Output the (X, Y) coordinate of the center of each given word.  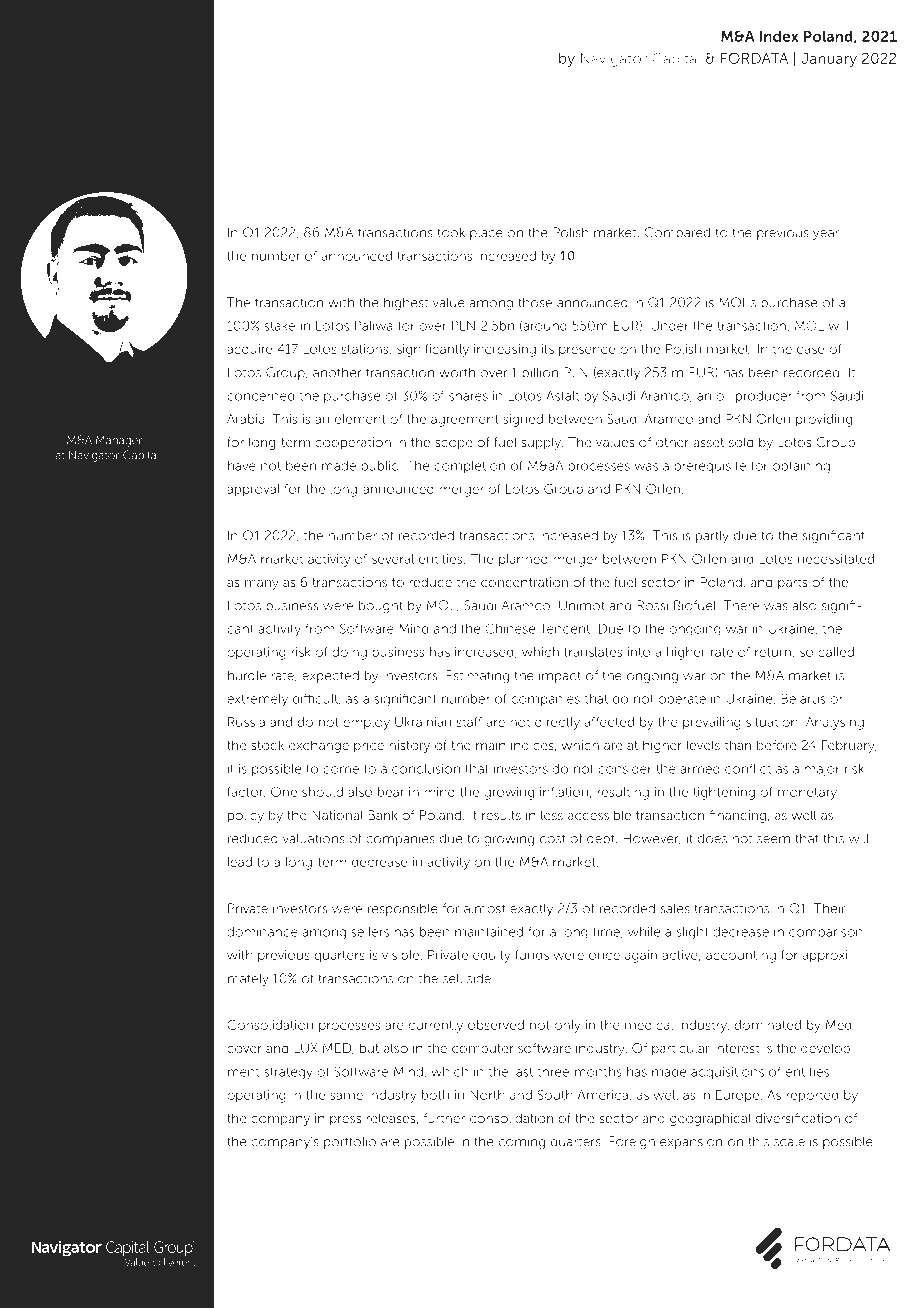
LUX (306, 1048)
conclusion (426, 769)
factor (246, 792)
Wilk (128, 409)
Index (779, 36)
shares (468, 396)
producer (764, 397)
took (451, 232)
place (486, 234)
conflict (748, 768)
